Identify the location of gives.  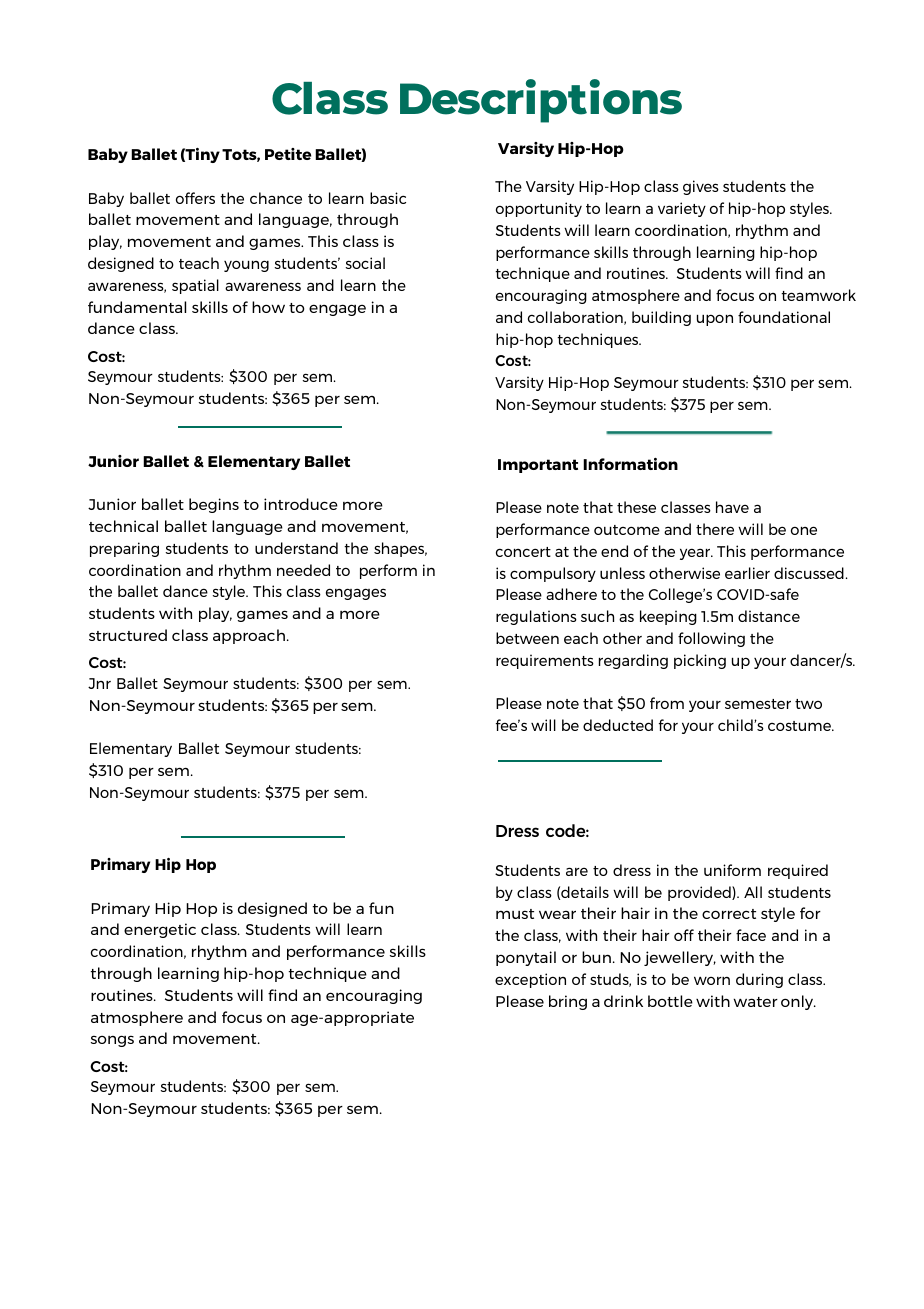
(701, 187).
